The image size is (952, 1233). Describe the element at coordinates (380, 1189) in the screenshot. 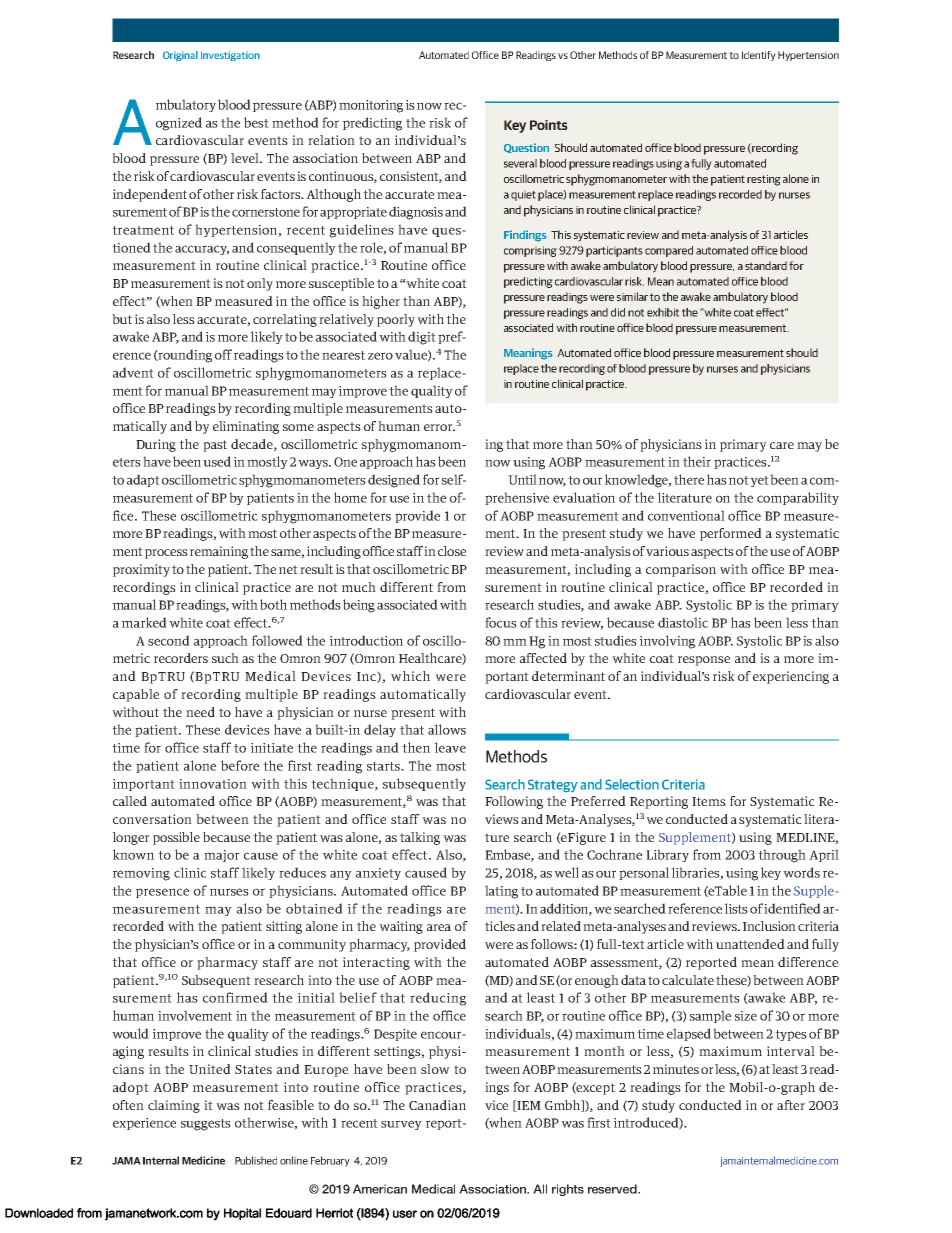

I see `American` at that location.
